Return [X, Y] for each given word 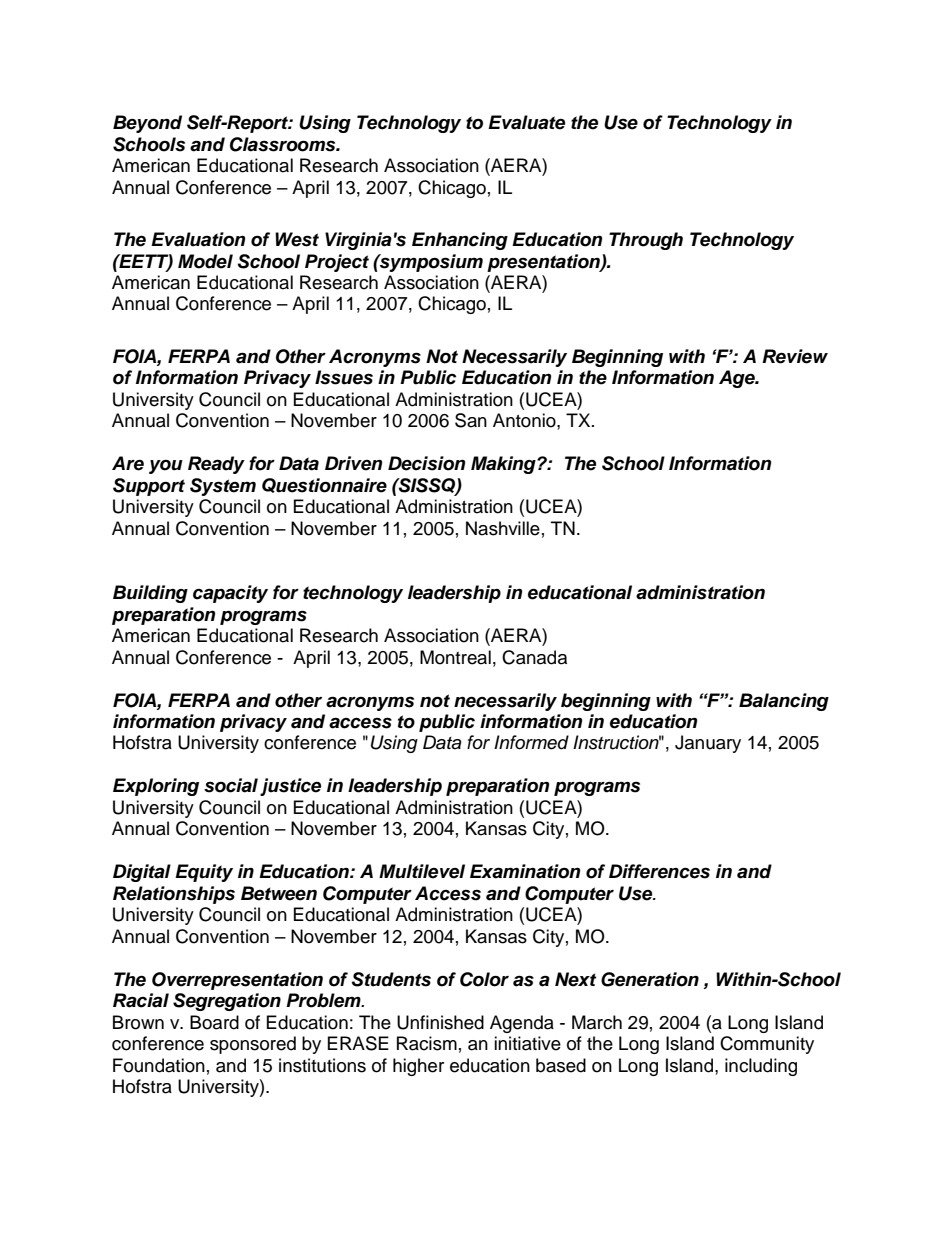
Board [214, 1022]
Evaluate [526, 122]
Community [767, 1045]
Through [646, 241]
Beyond [147, 124]
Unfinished [440, 1022]
